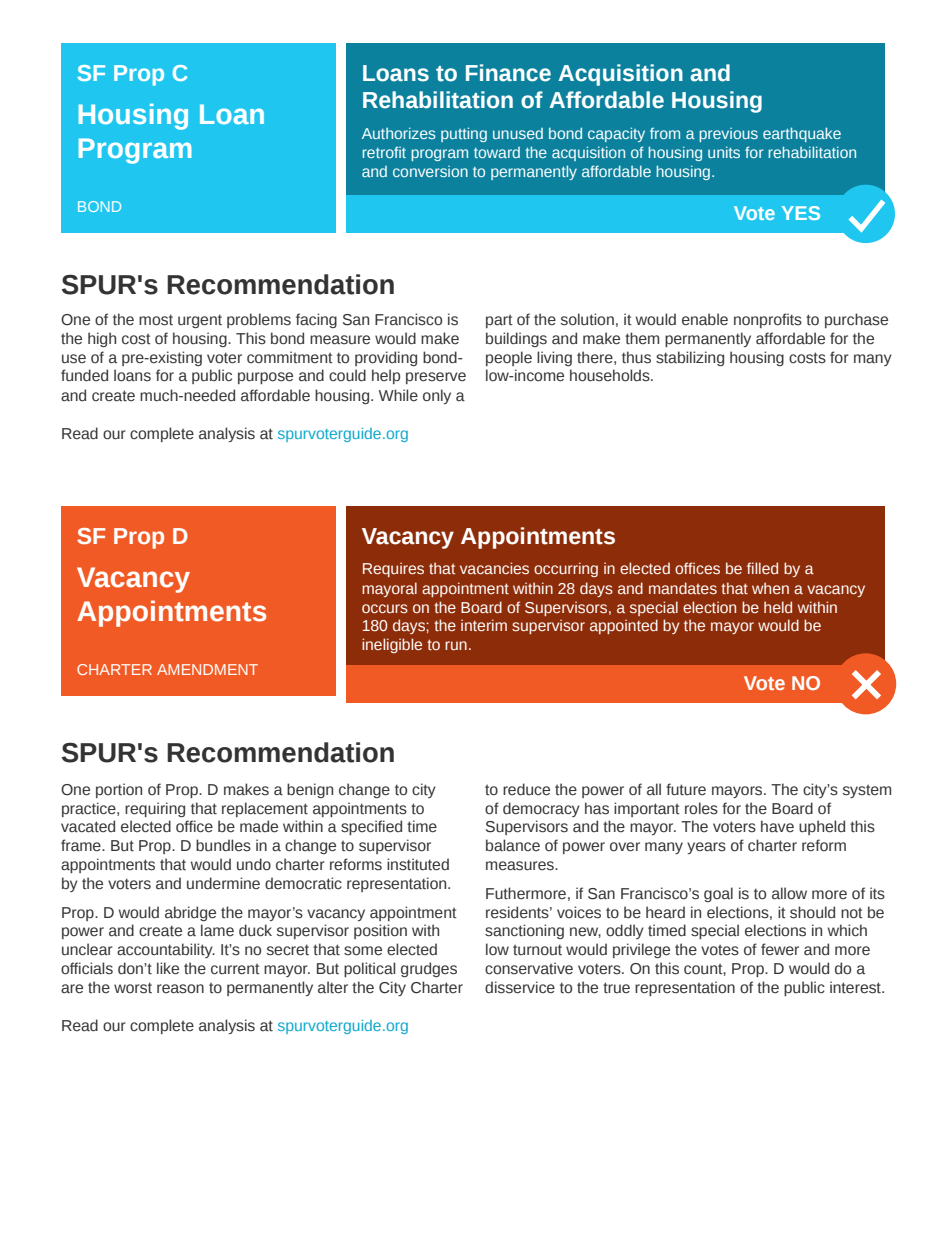  Describe the element at coordinates (437, 396) in the screenshot. I see `only` at that location.
